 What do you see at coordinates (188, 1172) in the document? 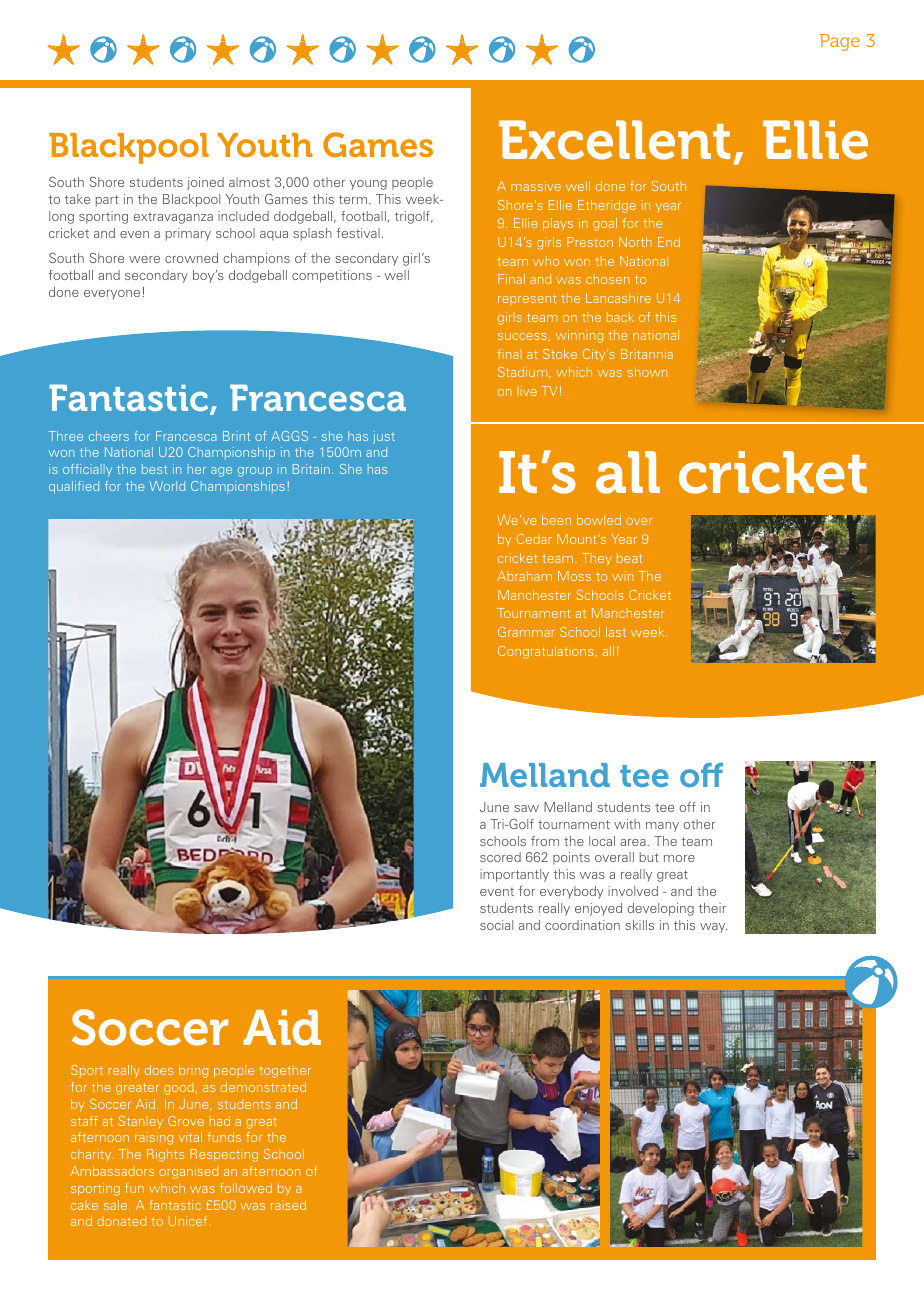
I see `organised` at bounding box center [188, 1172].
